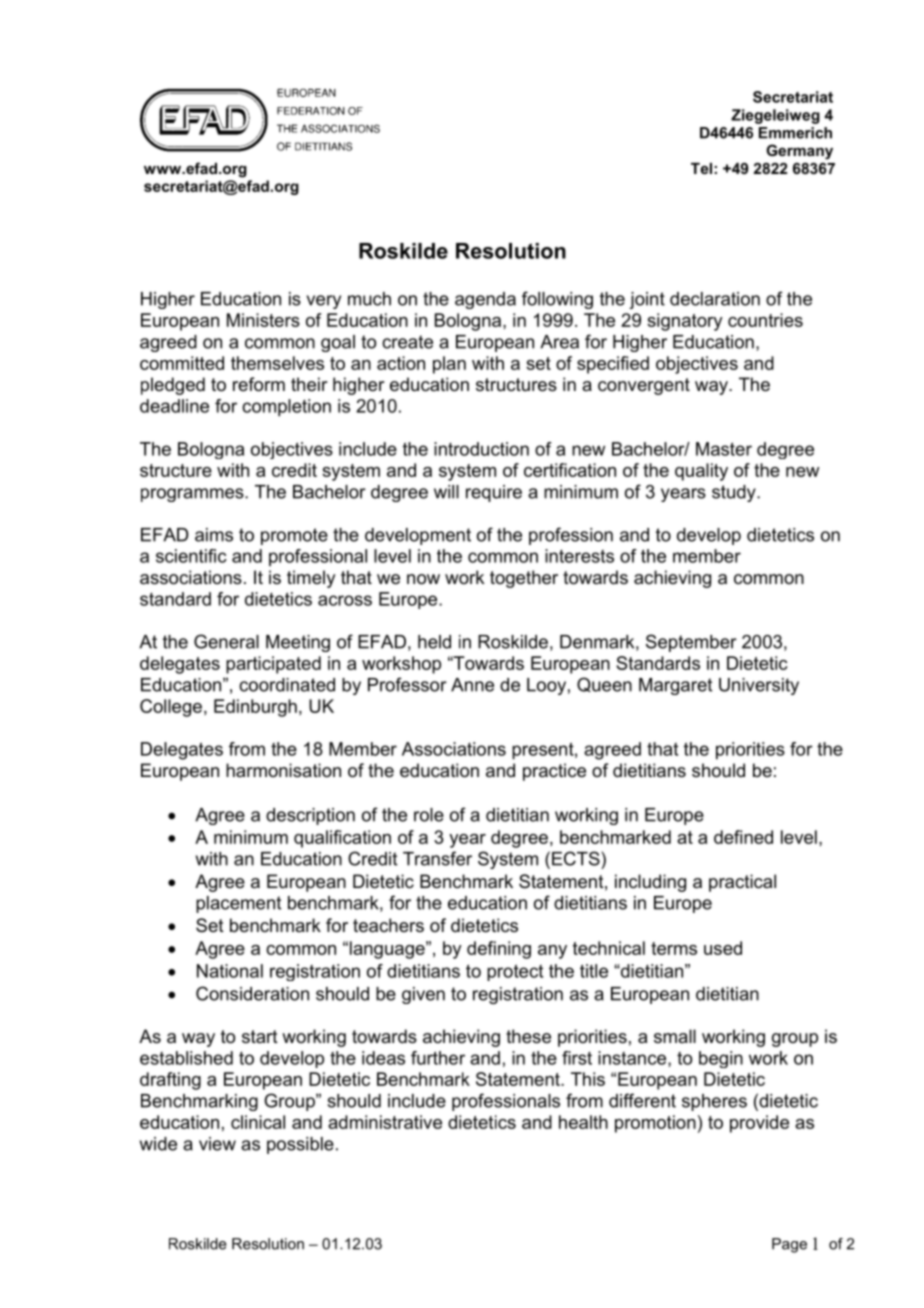 This screenshot has width=924, height=1308. What do you see at coordinates (263, 320) in the screenshot?
I see `Ministers` at bounding box center [263, 320].
